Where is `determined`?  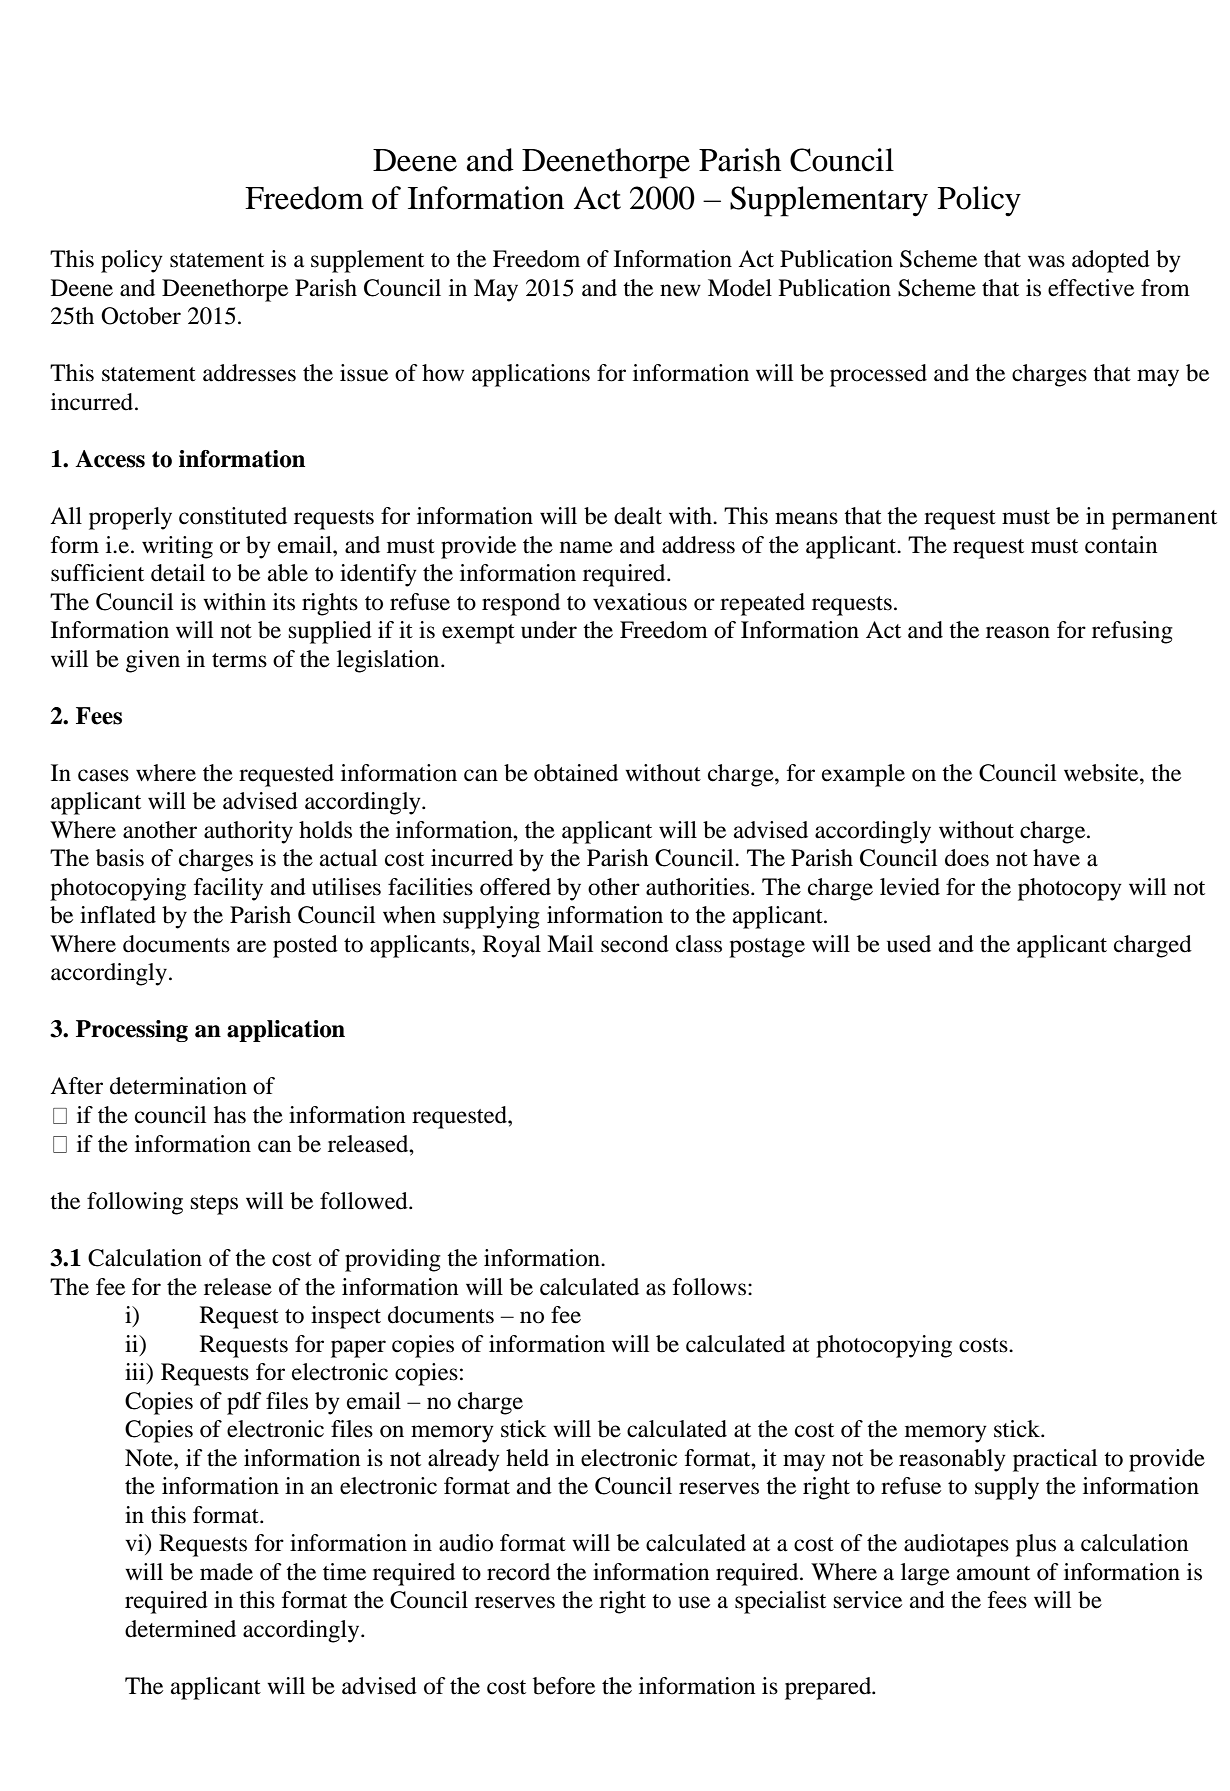
determined is located at coordinates (180, 1629).
